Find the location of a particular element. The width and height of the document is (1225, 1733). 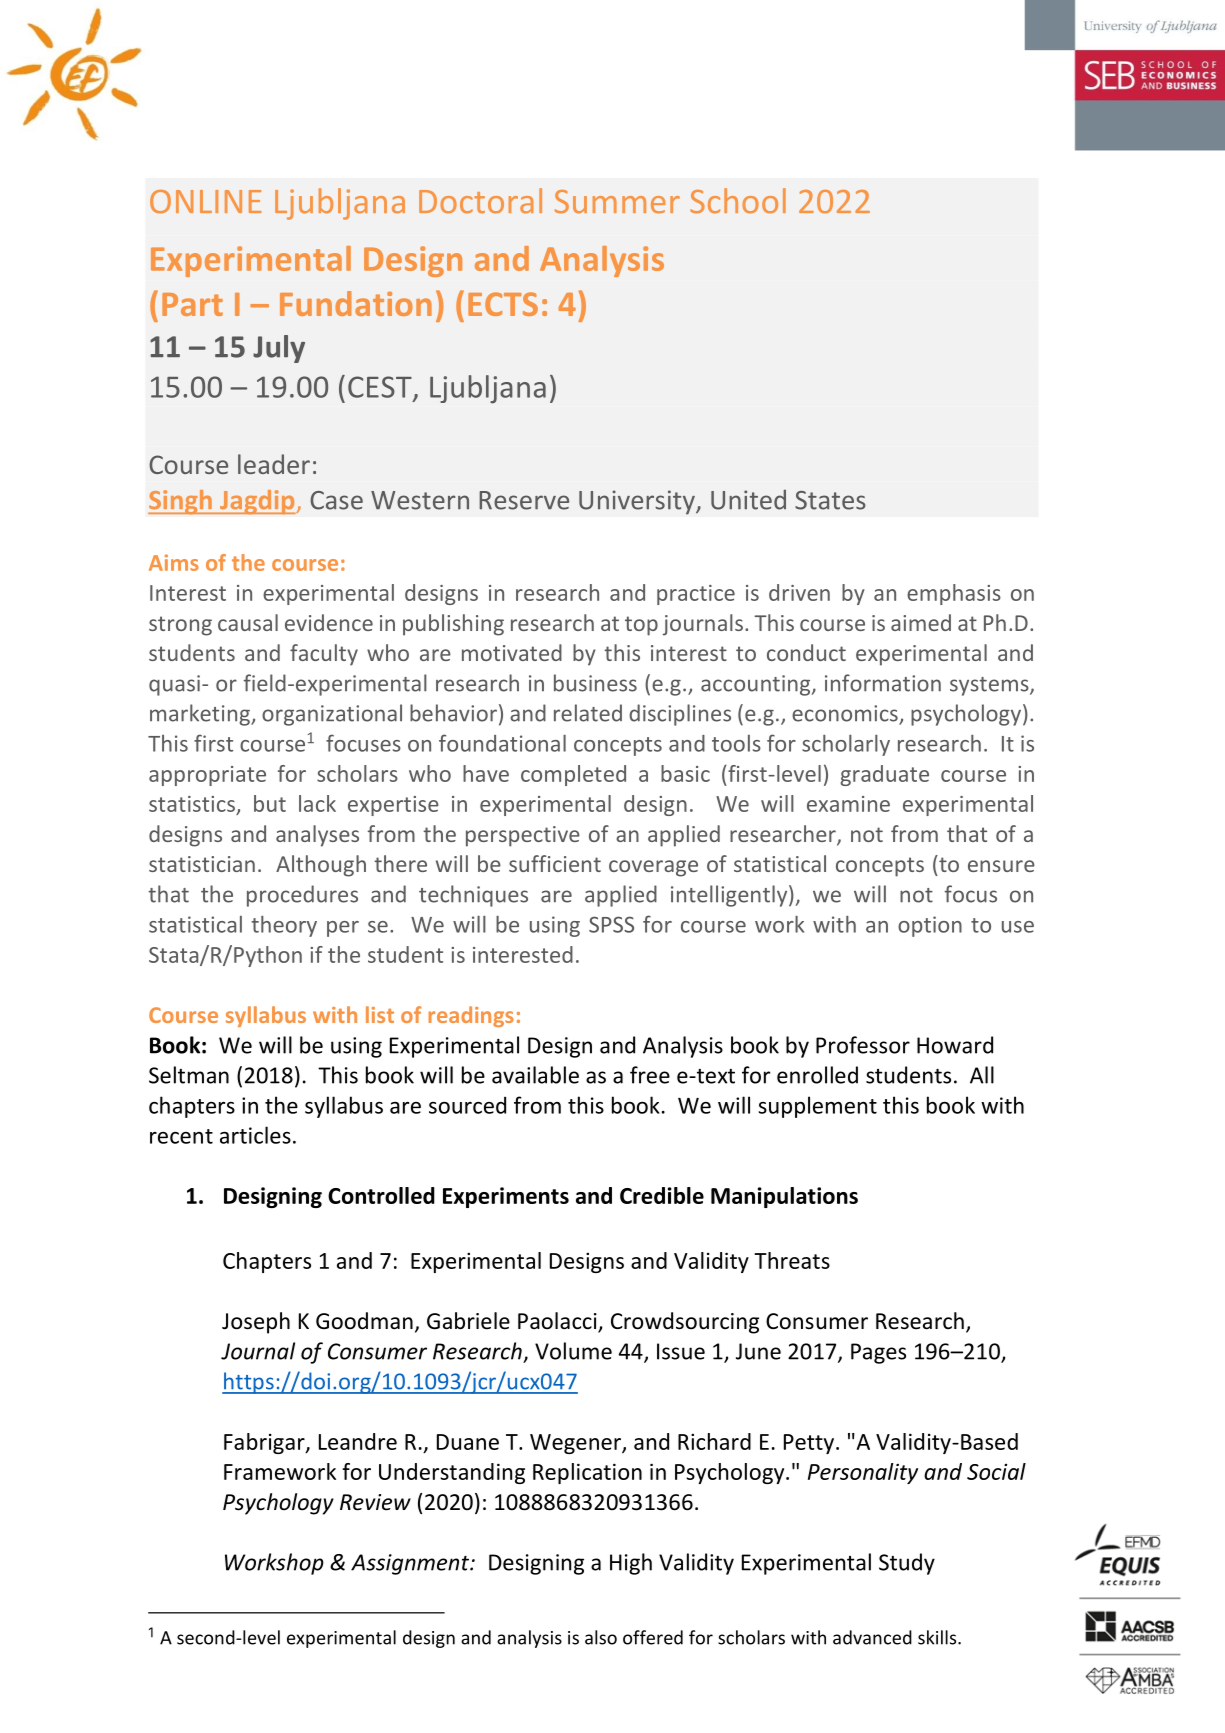

option is located at coordinates (930, 926).
